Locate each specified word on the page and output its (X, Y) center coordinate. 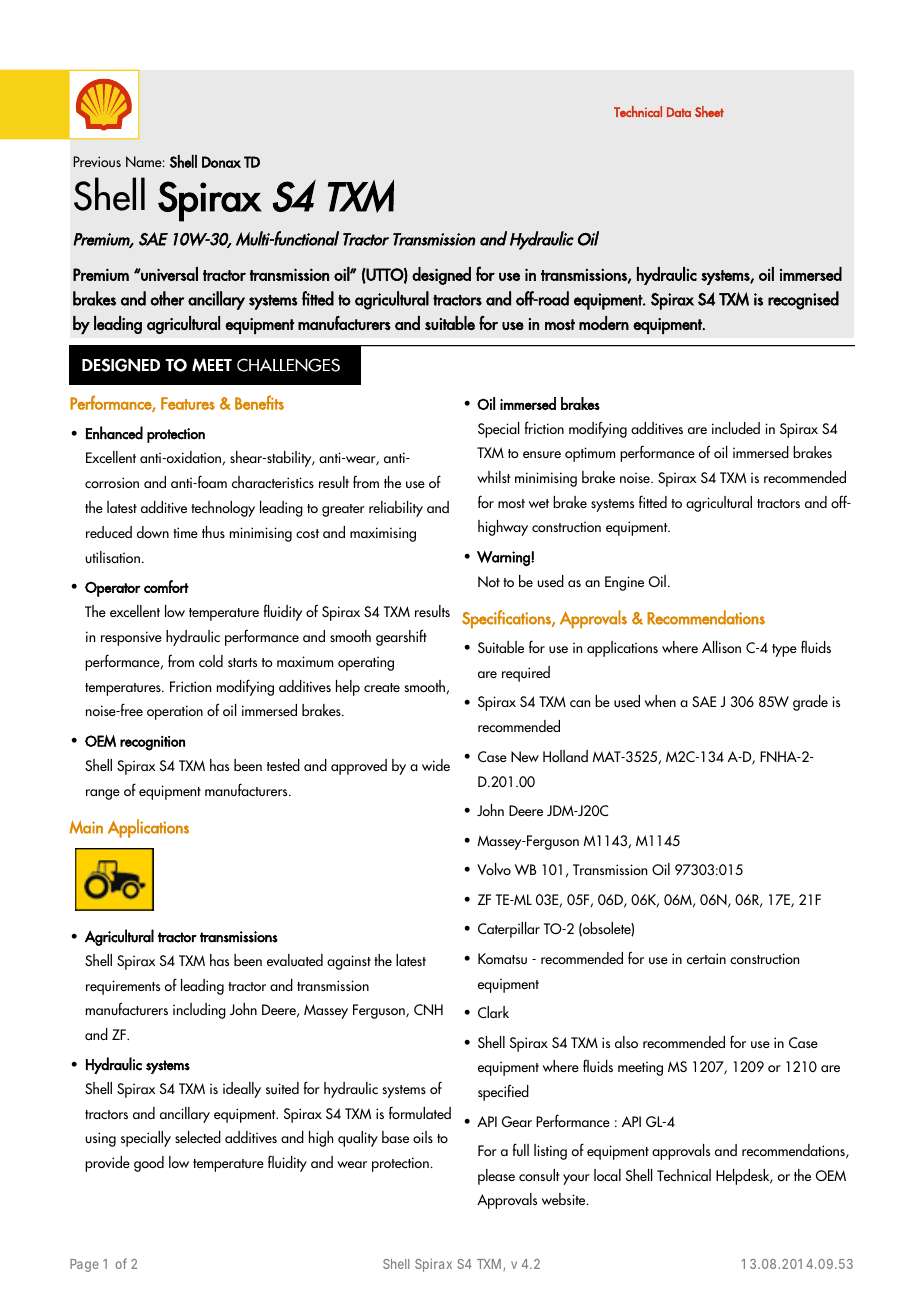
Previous (97, 161)
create (382, 687)
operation (175, 712)
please (496, 1177)
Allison (721, 647)
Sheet (709, 111)
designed (441, 276)
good (149, 1164)
